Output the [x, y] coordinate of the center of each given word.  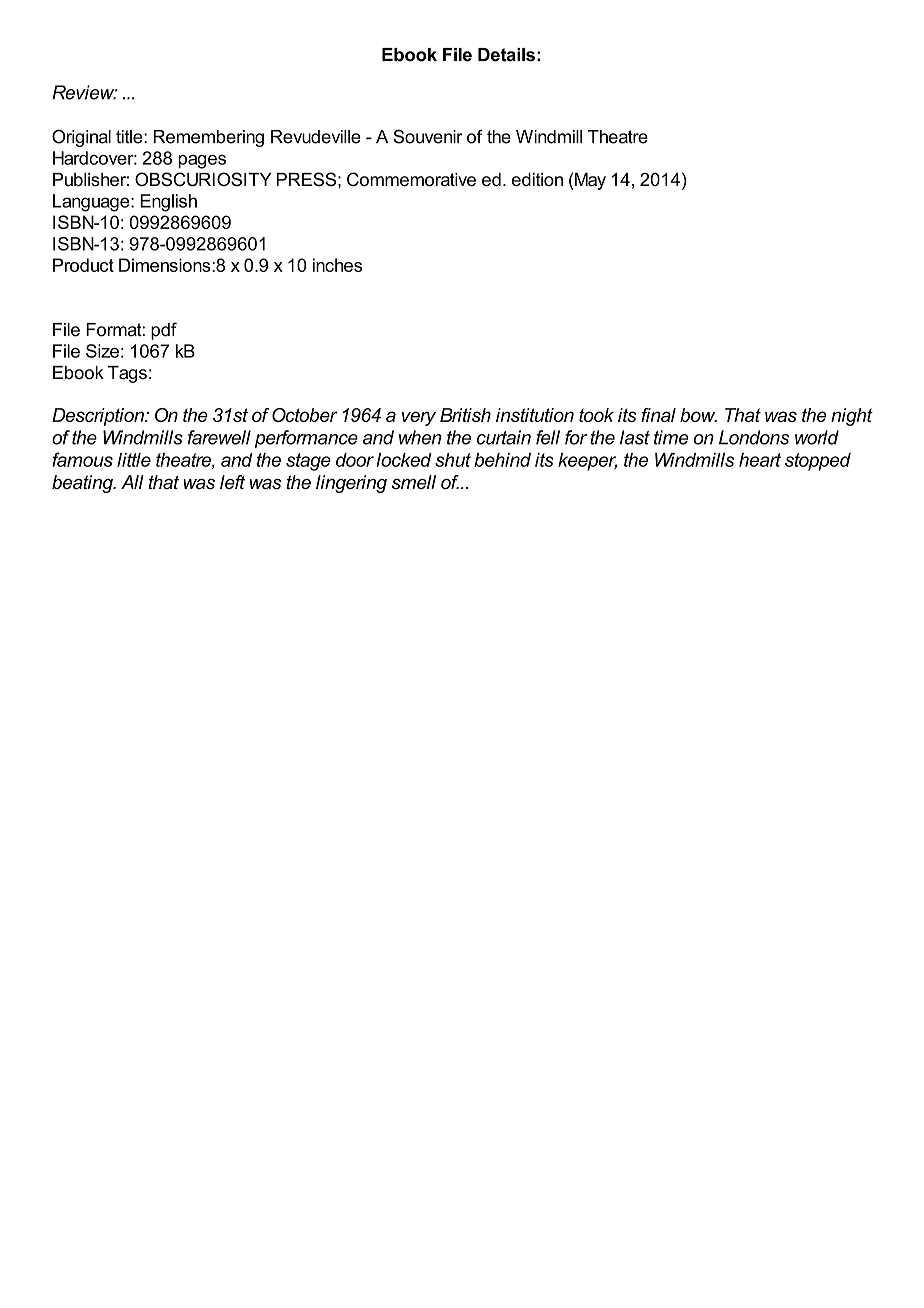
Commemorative [411, 179]
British [465, 415]
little [134, 460]
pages [202, 162]
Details [506, 55]
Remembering [209, 138]
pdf [164, 331]
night [852, 417]
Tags [127, 374]
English [168, 203]
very [419, 418]
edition [537, 180]
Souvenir [428, 136]
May [589, 181]
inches [337, 265]
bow [698, 415]
